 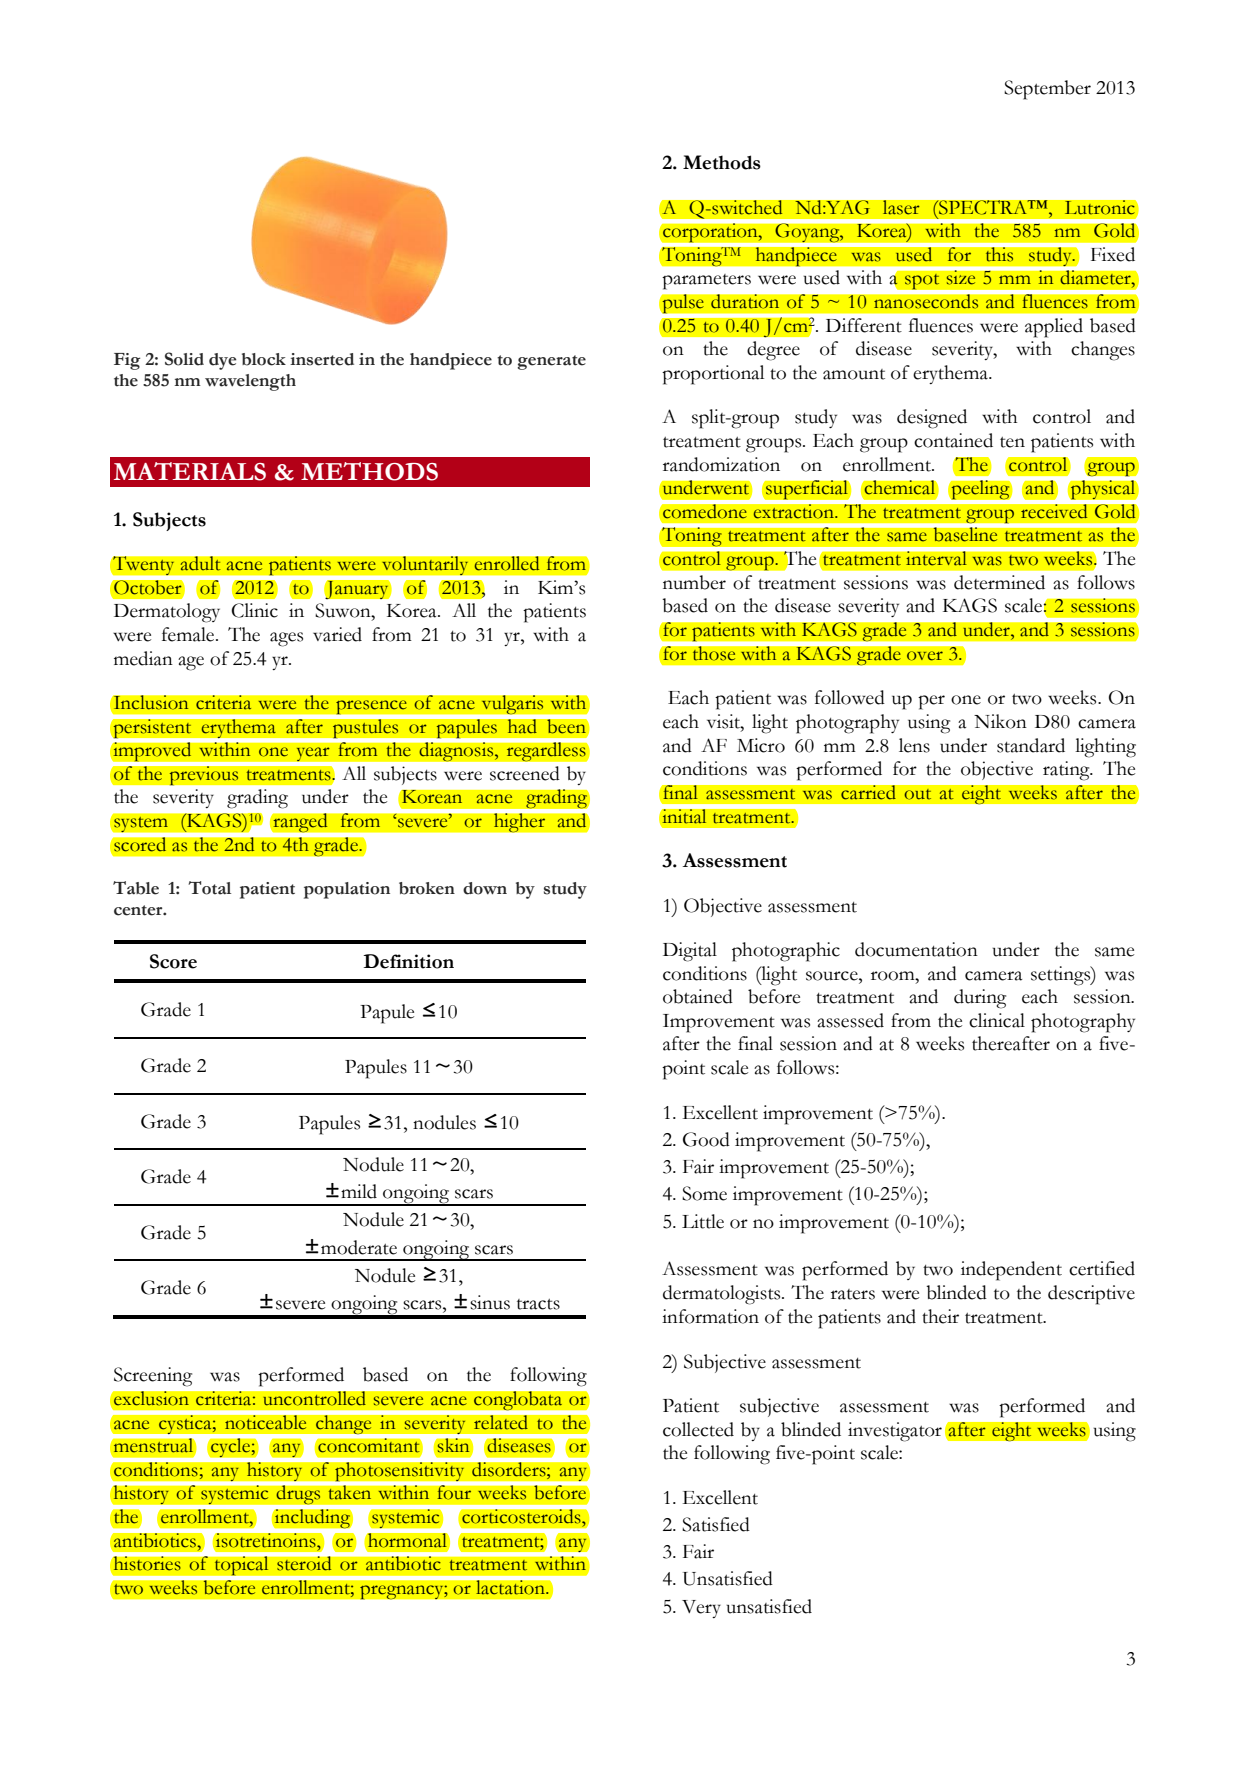 I want to click on September, so click(x=1047, y=90).
